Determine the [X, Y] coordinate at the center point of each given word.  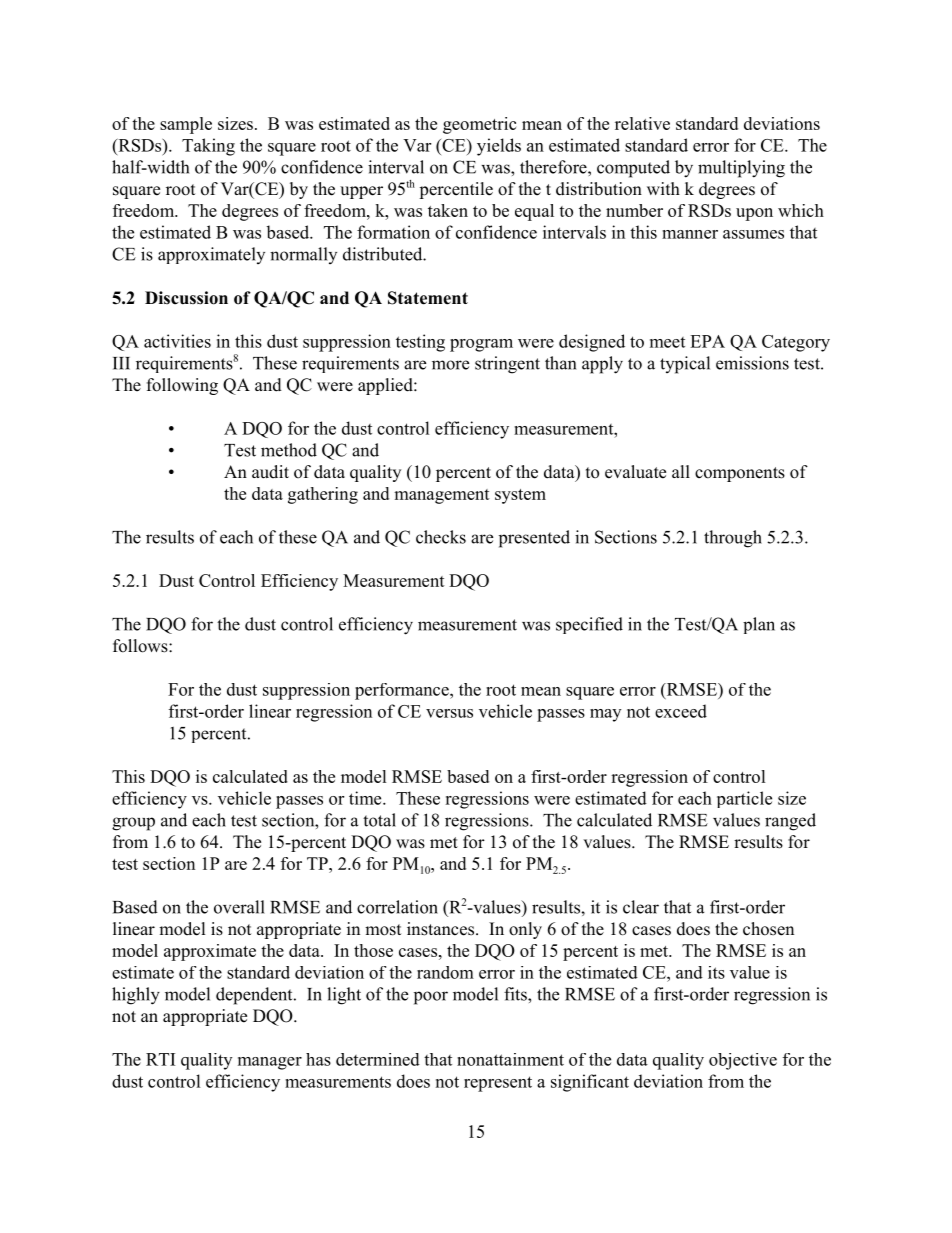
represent [498, 1084]
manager [270, 1063]
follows [141, 646]
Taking [208, 147]
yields [499, 147]
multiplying [741, 169]
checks [441, 537]
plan [759, 625]
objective [743, 1061]
